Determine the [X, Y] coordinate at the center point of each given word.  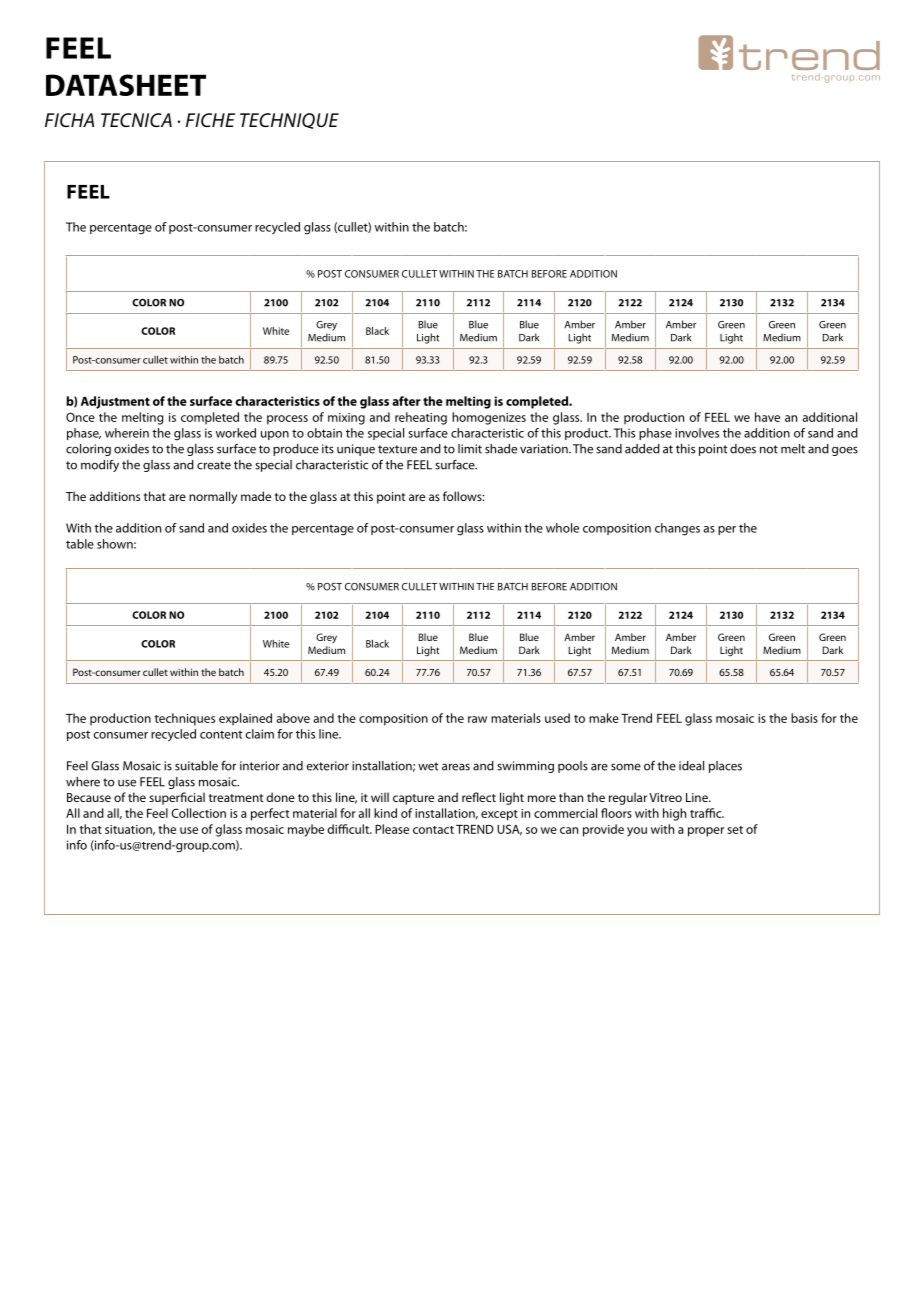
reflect [479, 797]
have [767, 417]
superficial [177, 798]
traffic [707, 813]
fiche [210, 120]
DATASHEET [126, 85]
